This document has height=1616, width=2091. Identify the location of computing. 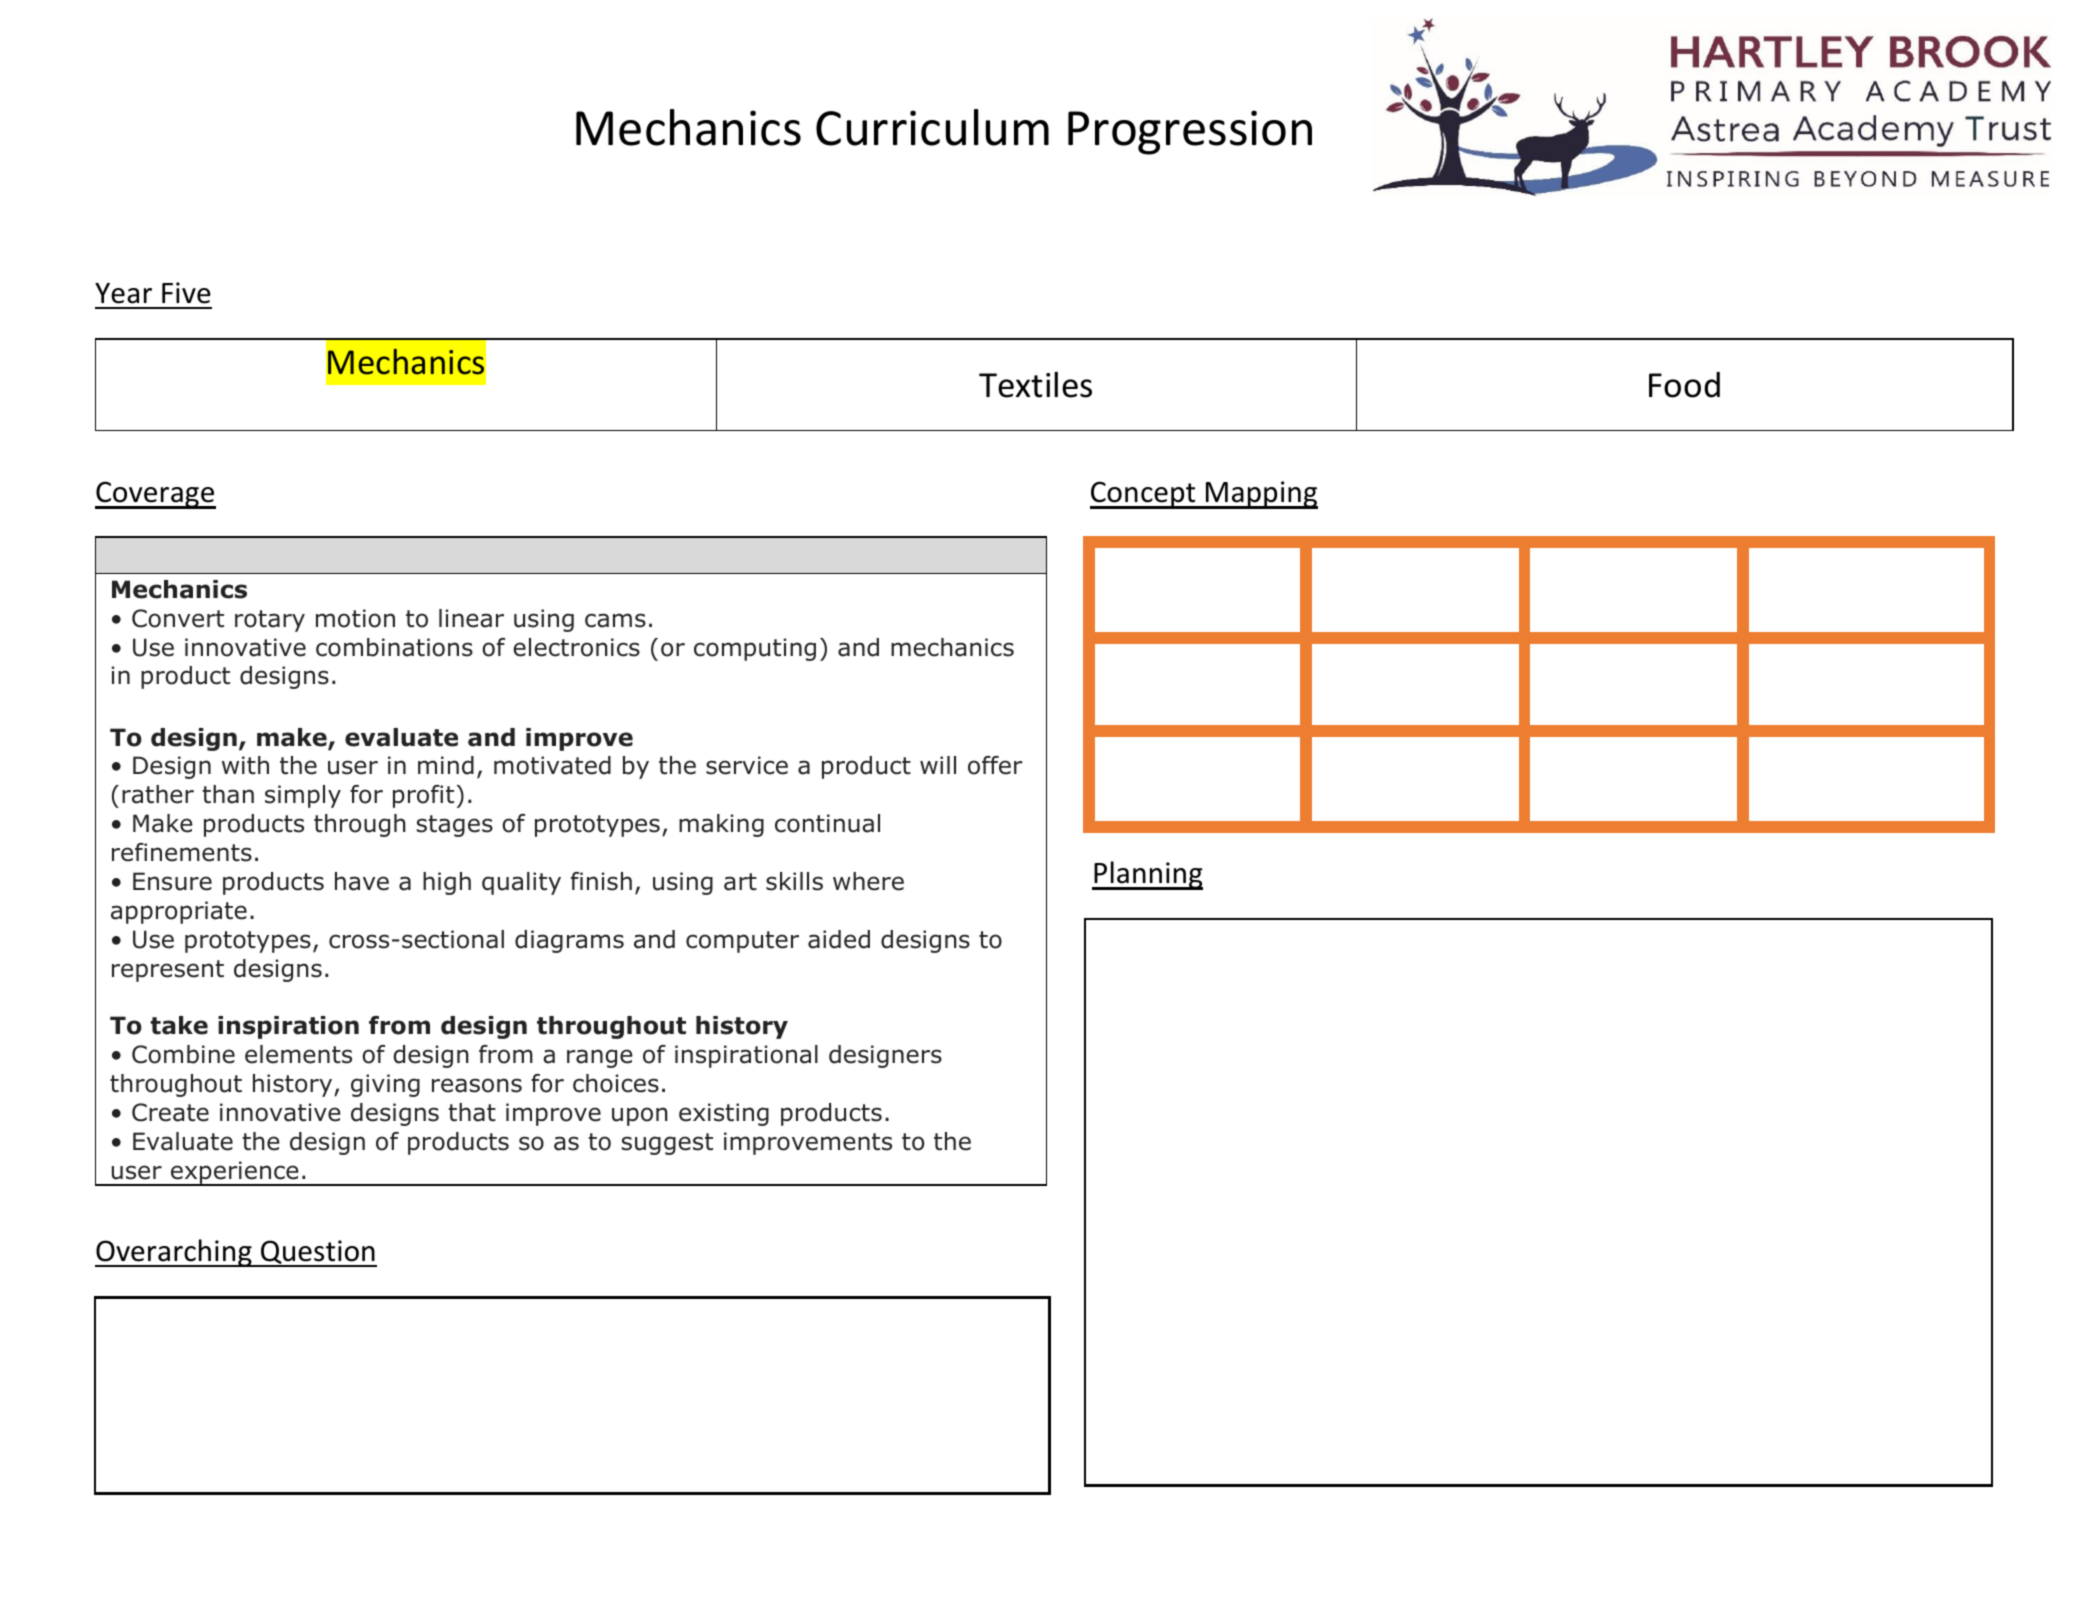
(755, 649).
